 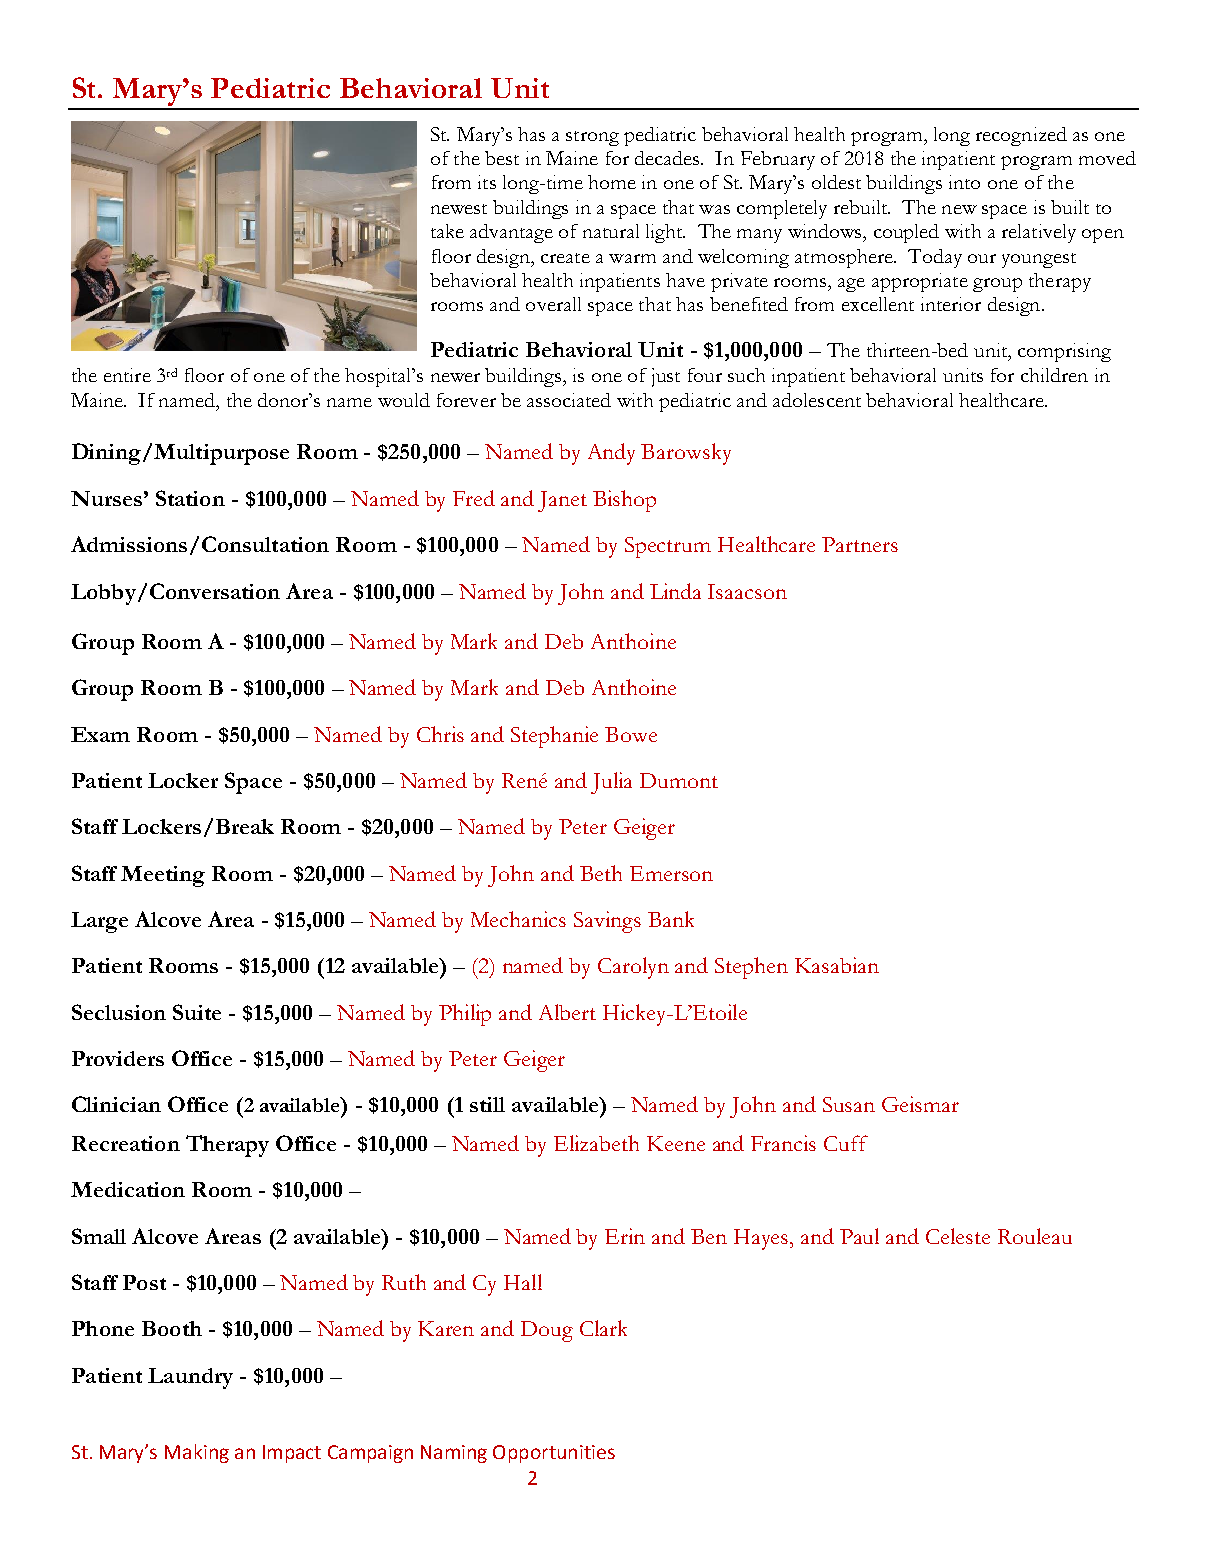 I want to click on Celeste, so click(x=958, y=1236).
